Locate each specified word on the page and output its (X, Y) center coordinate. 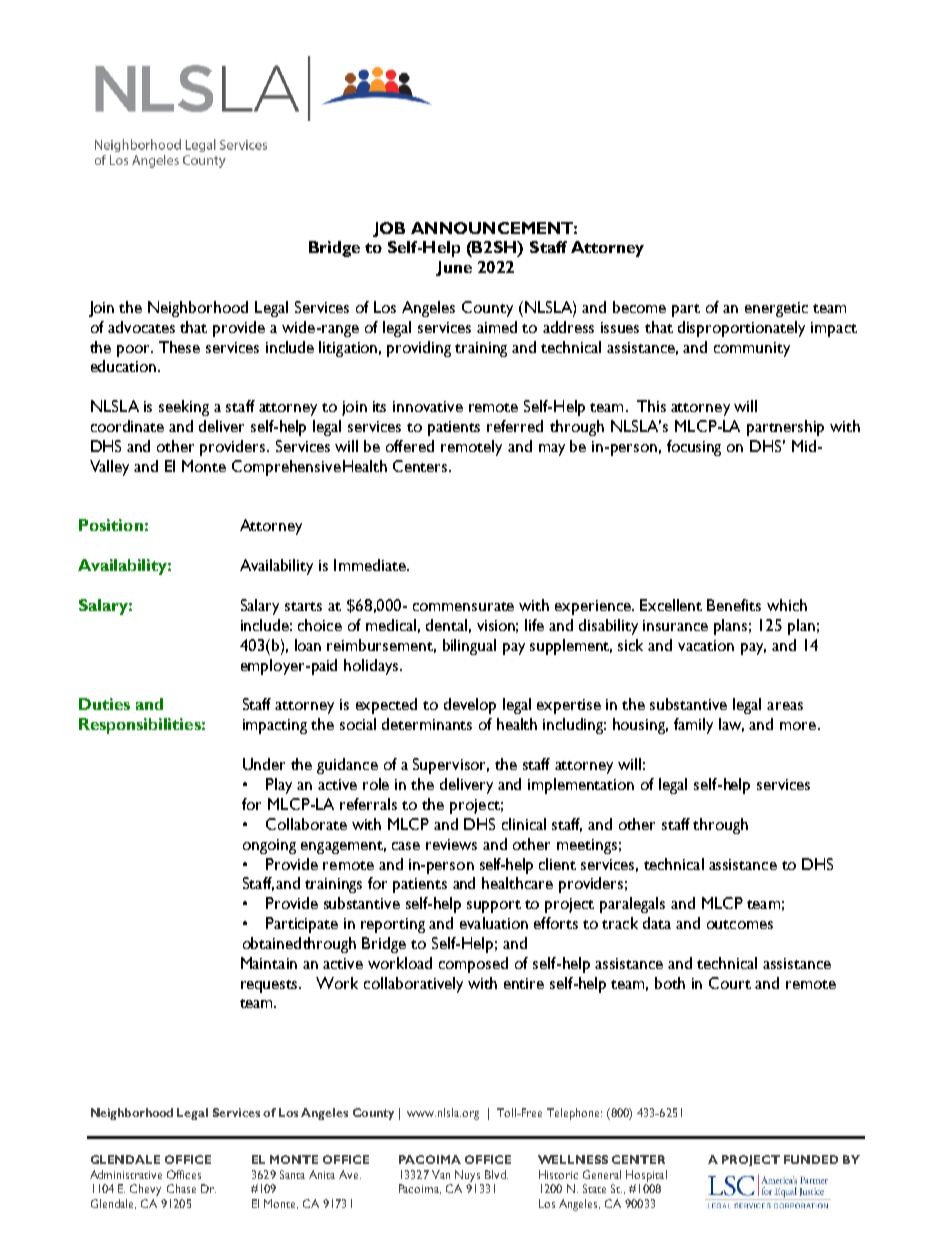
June (454, 268)
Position (111, 525)
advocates (141, 327)
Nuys (467, 1176)
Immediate (371, 565)
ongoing (269, 846)
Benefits (734, 605)
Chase (181, 1188)
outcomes (740, 924)
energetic (776, 309)
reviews (451, 844)
